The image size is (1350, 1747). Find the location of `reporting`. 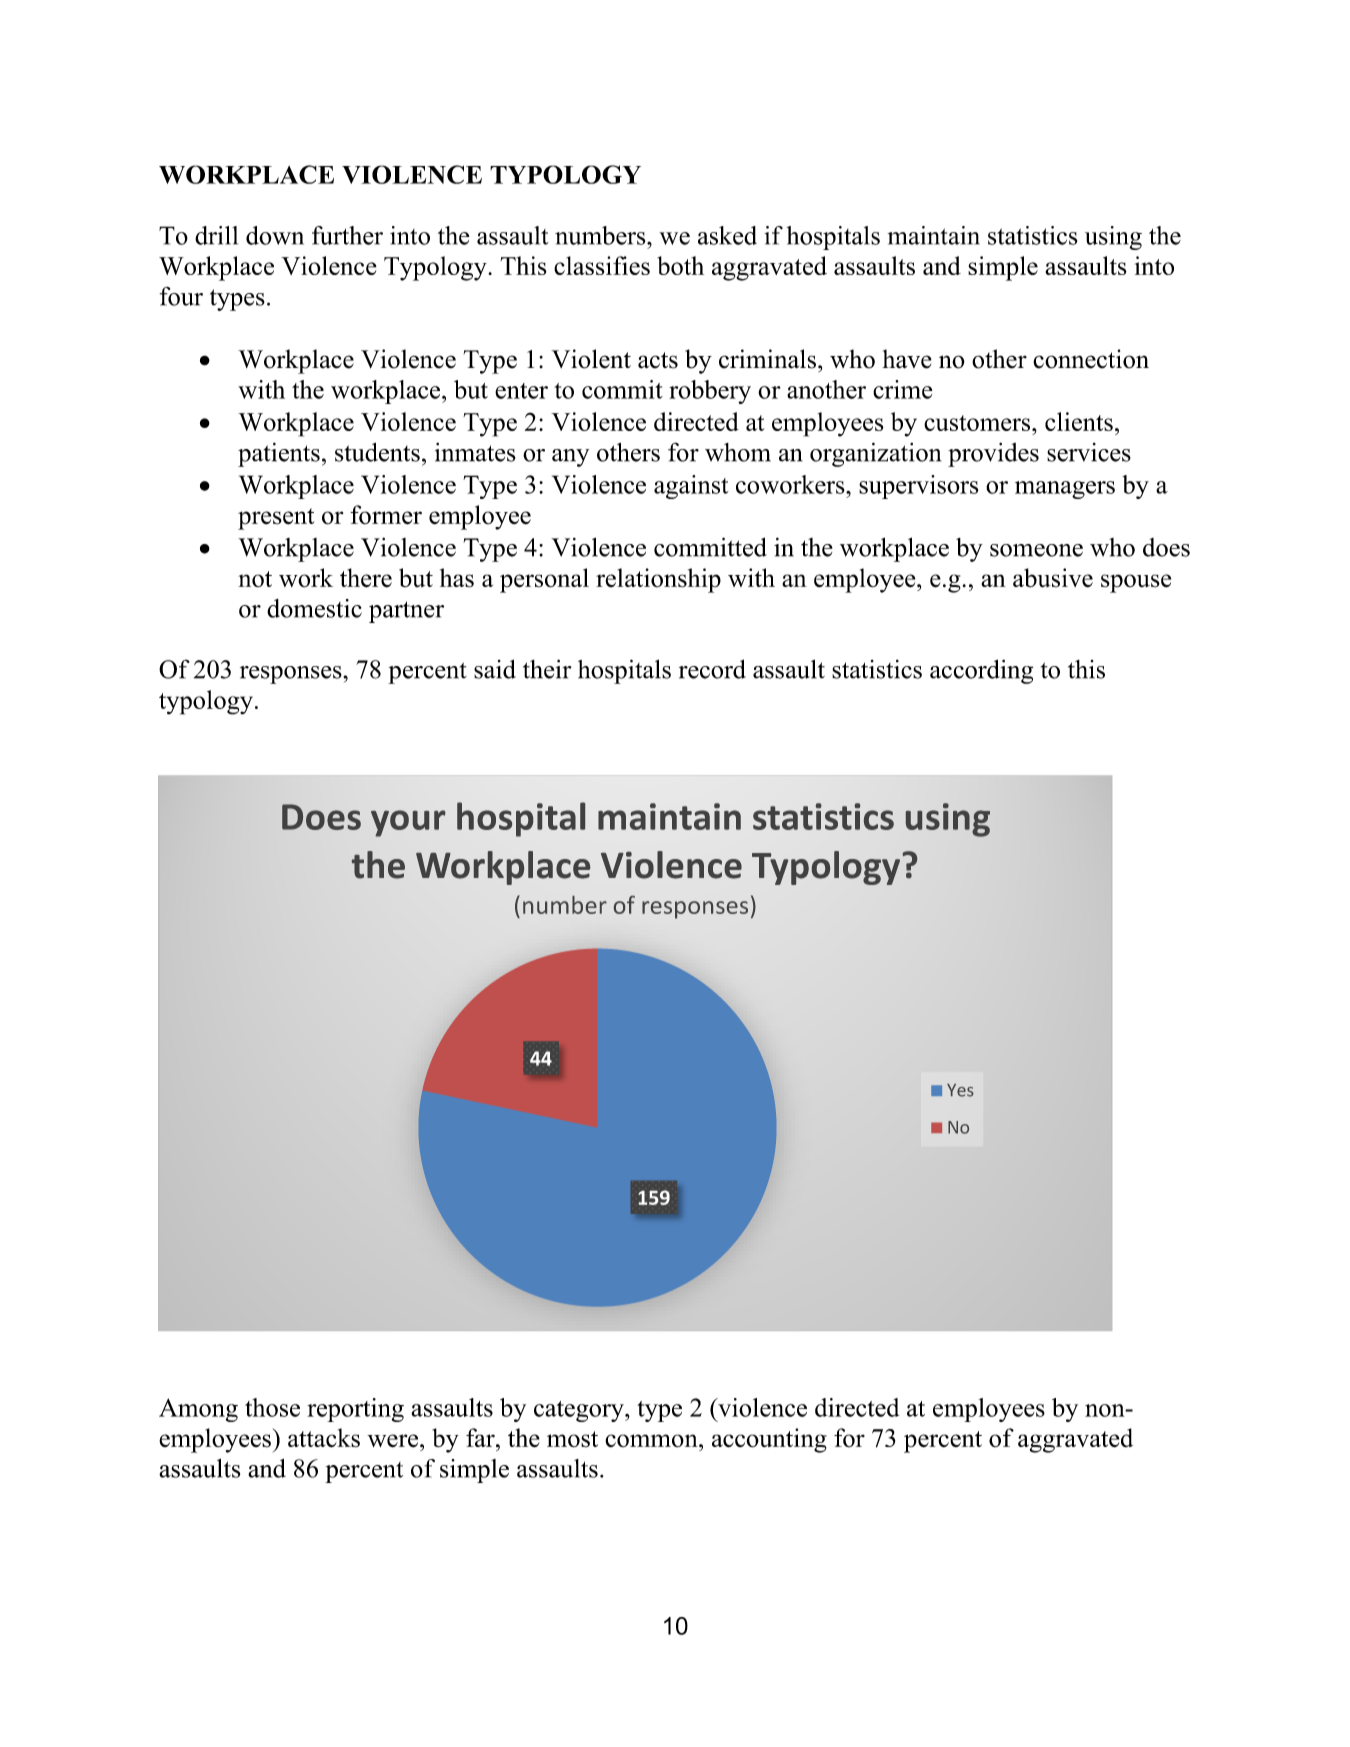

reporting is located at coordinates (355, 1410).
